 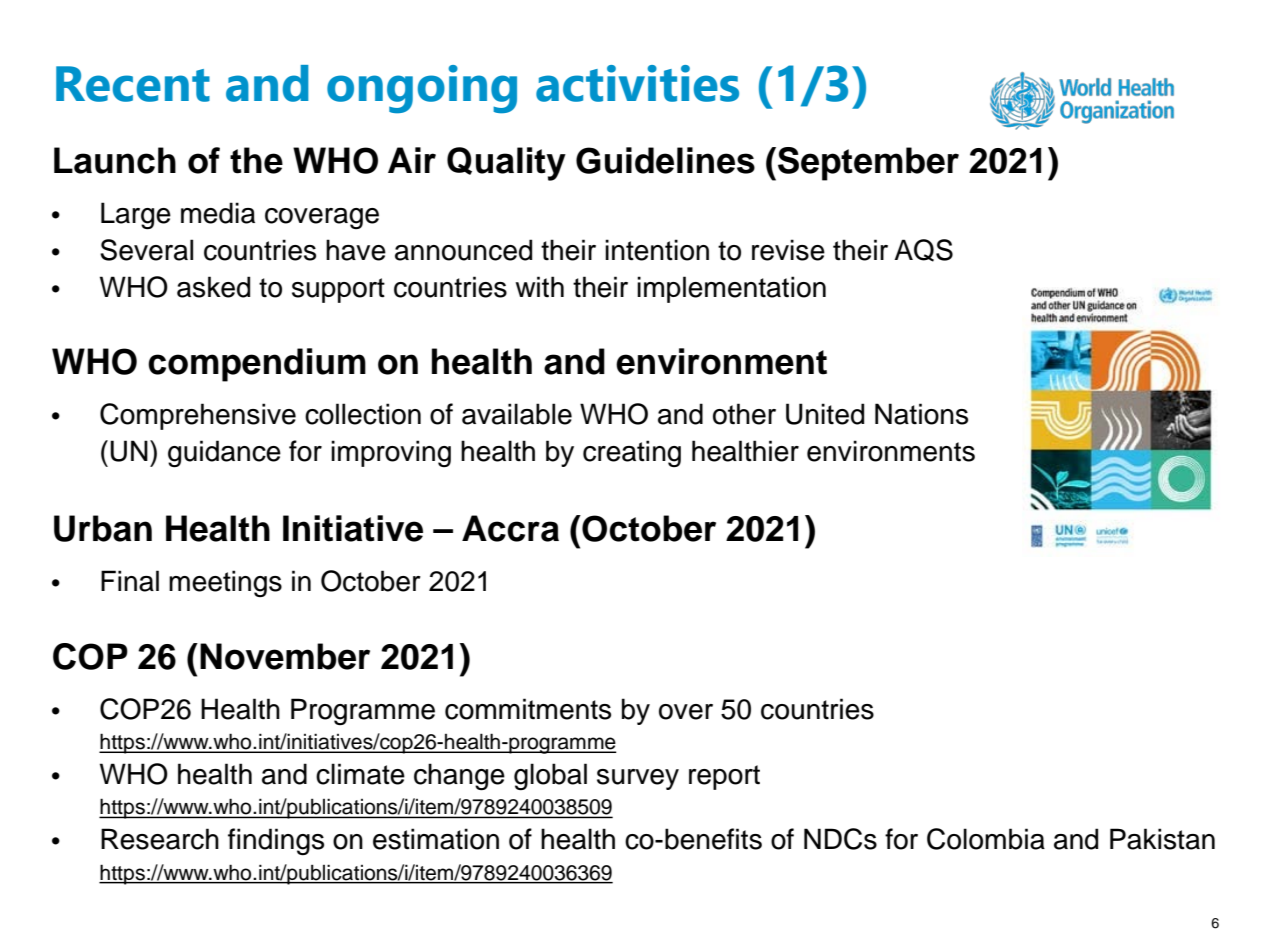 What do you see at coordinates (825, 414) in the image?
I see `United` at bounding box center [825, 414].
